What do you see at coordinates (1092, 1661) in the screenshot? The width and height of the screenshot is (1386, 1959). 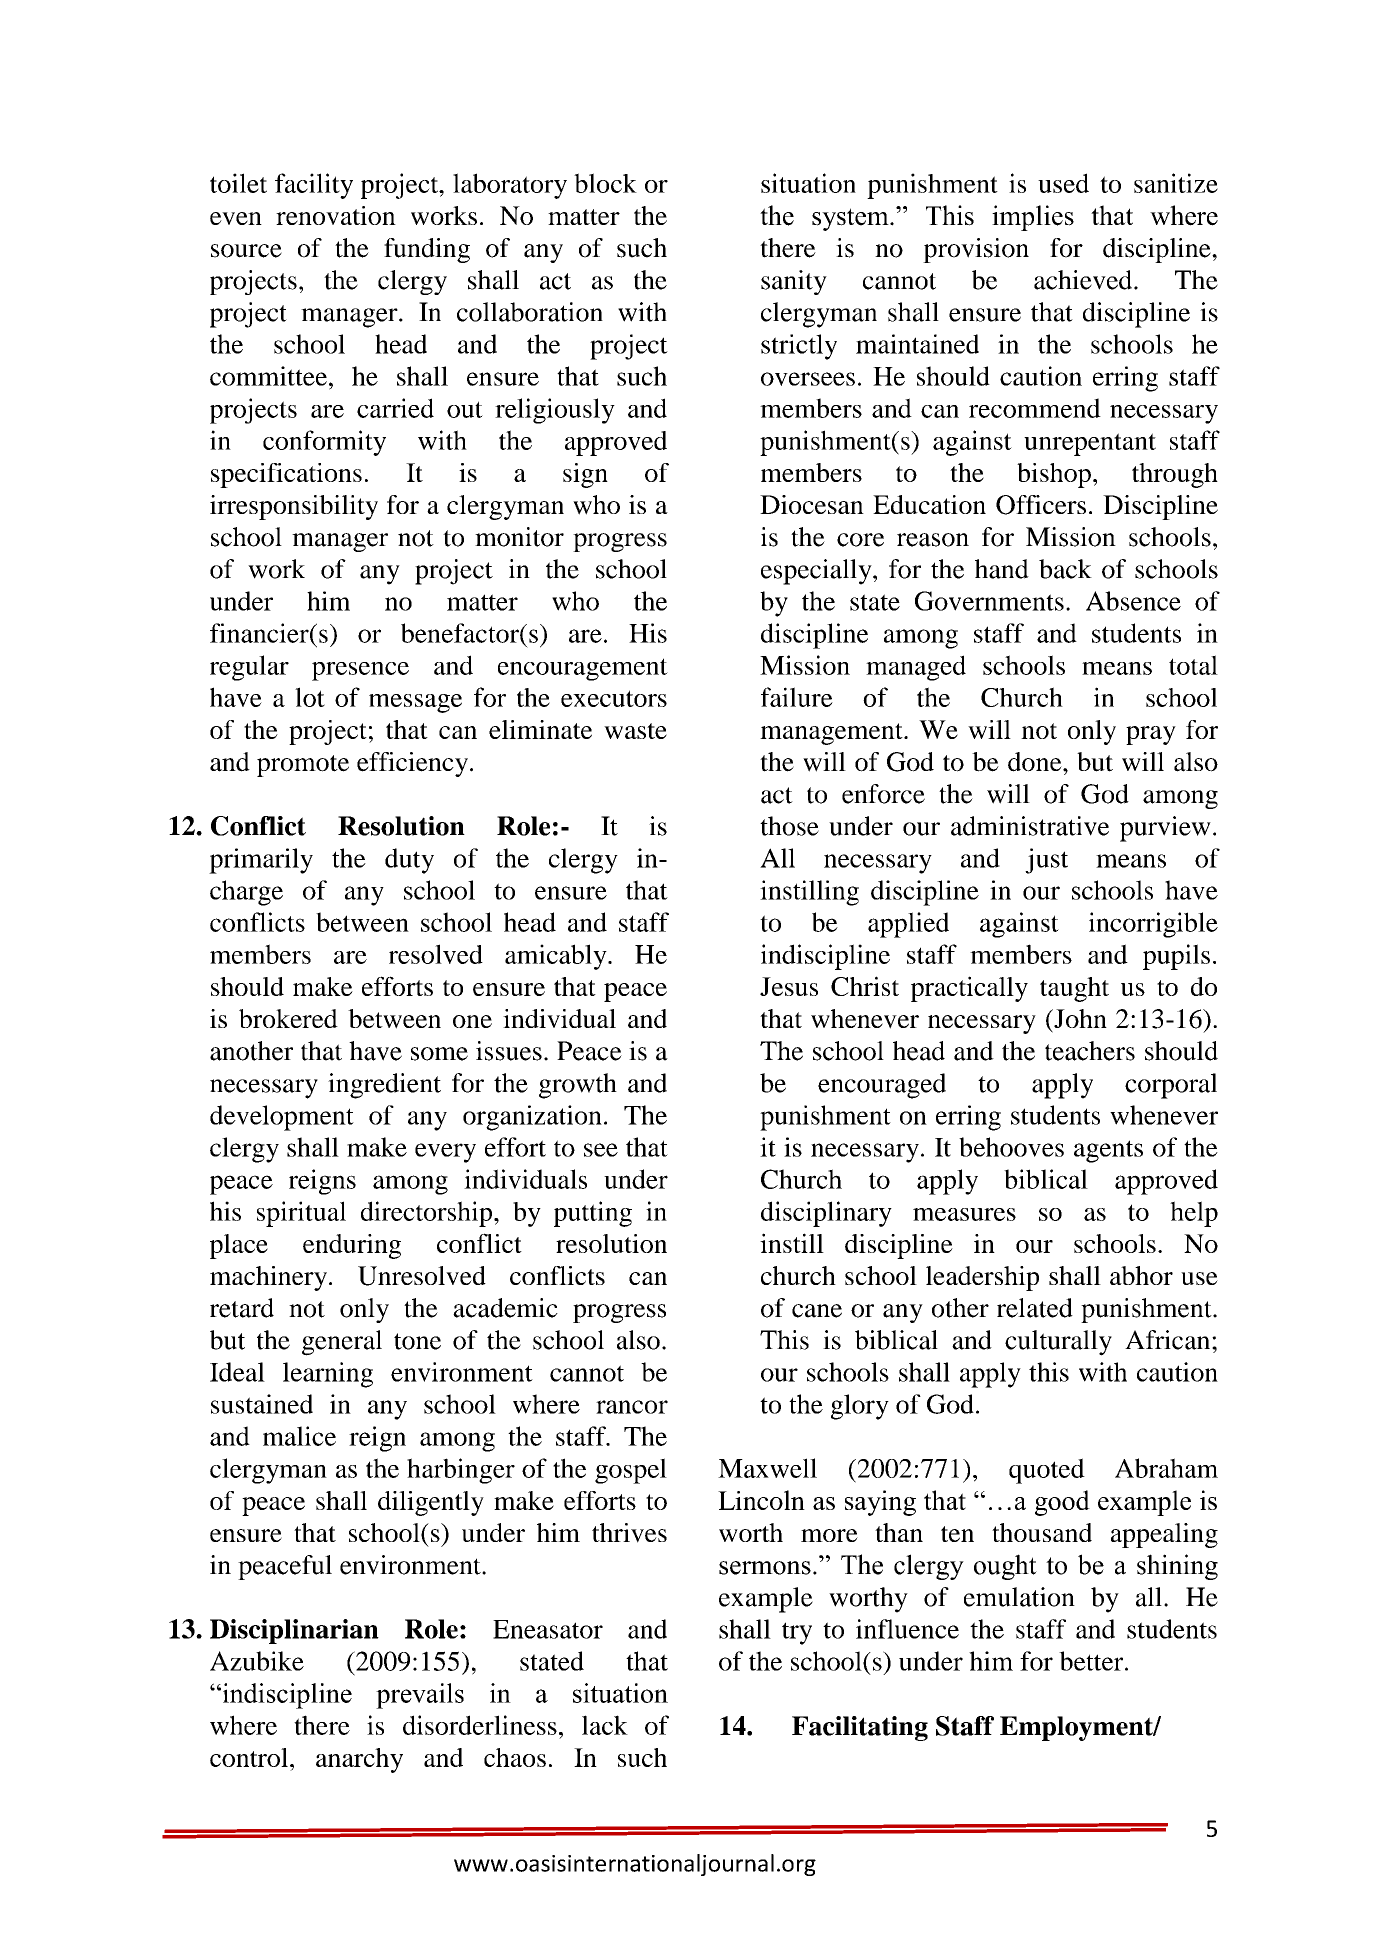 I see `better` at bounding box center [1092, 1661].
